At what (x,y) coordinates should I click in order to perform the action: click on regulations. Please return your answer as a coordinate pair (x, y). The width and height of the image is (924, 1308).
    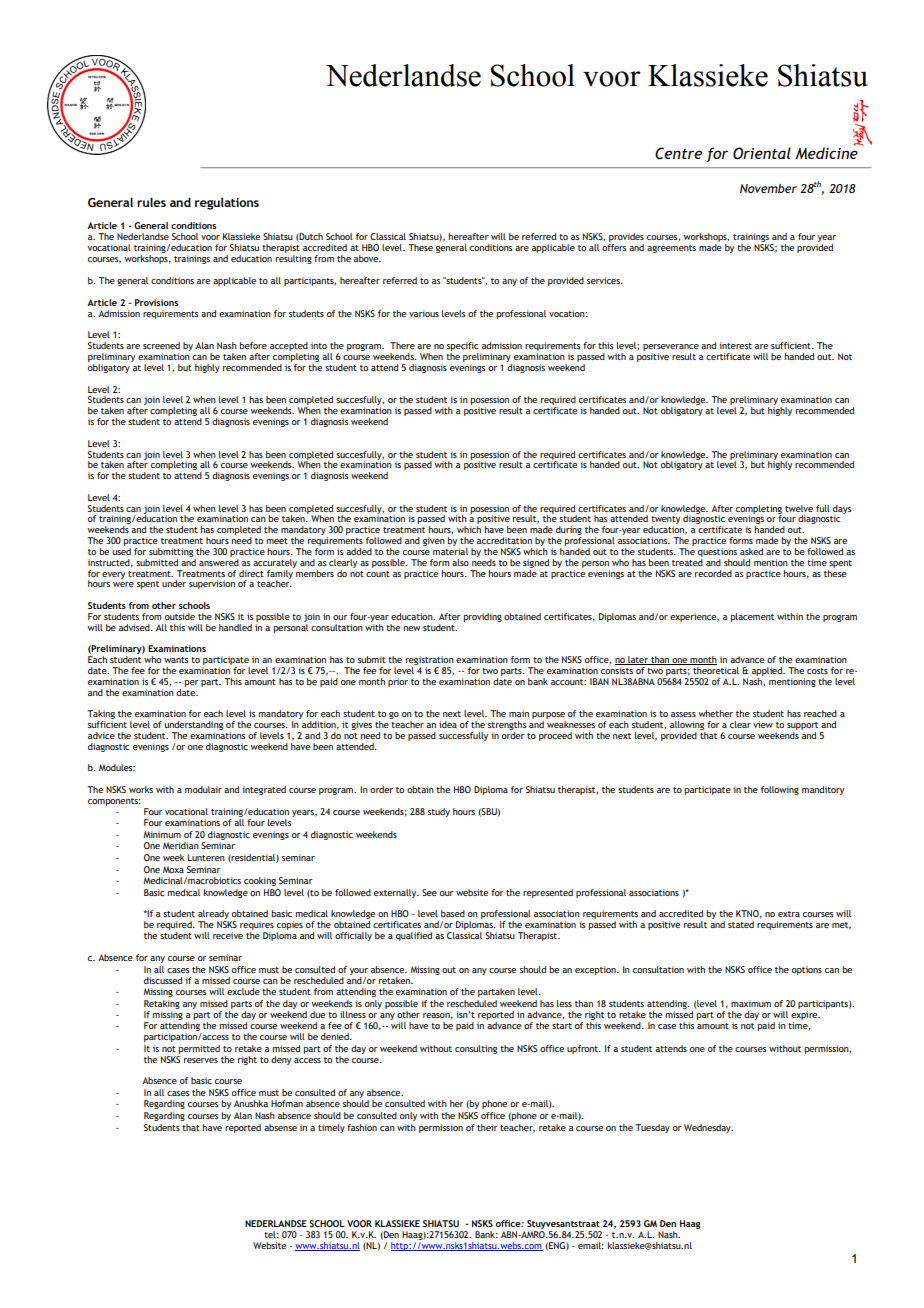
    Looking at the image, I should click on (227, 203).
